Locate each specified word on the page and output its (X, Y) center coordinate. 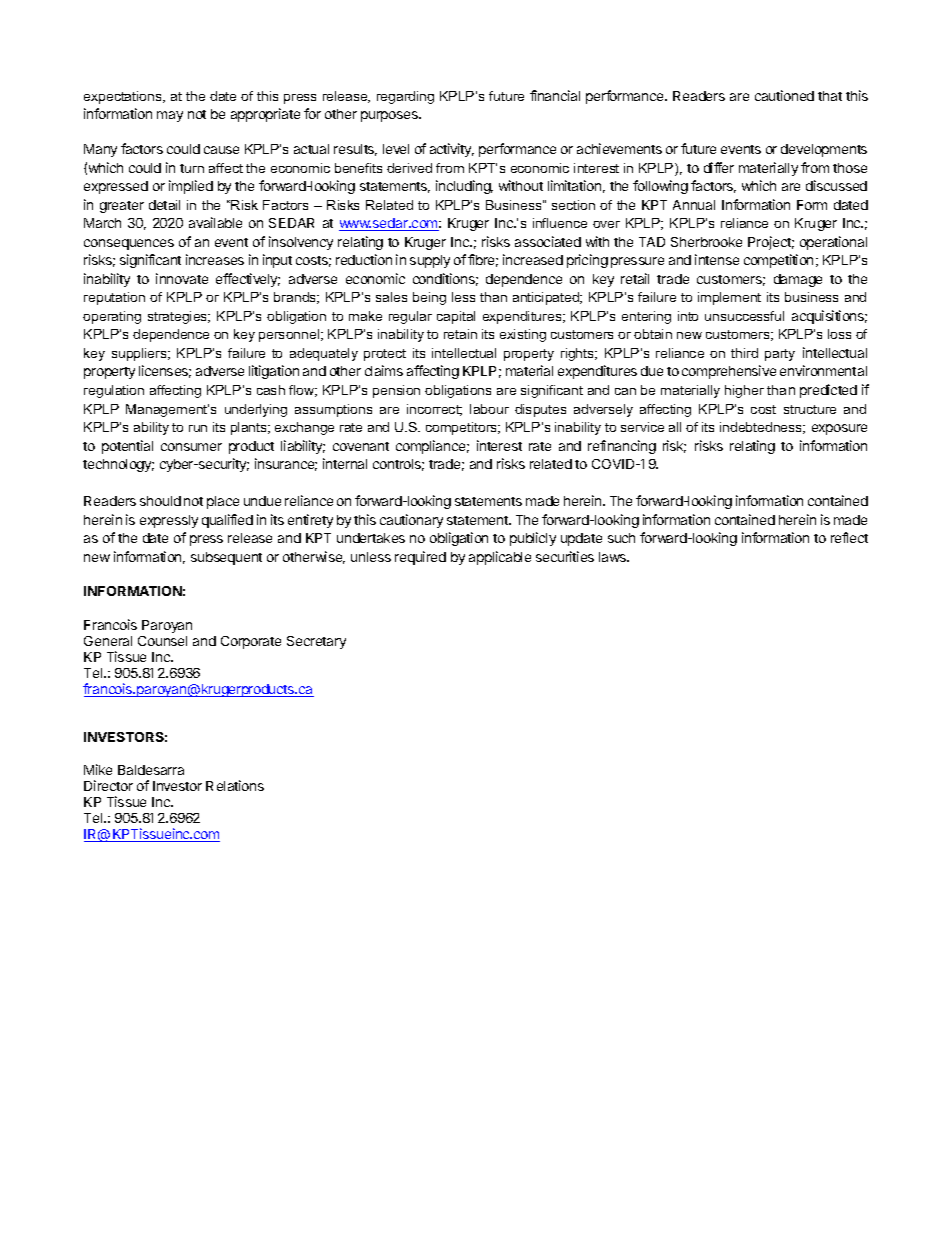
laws (613, 557)
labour (489, 409)
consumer (191, 447)
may (170, 116)
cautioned (784, 95)
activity (452, 150)
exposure (839, 429)
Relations (235, 785)
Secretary (316, 642)
